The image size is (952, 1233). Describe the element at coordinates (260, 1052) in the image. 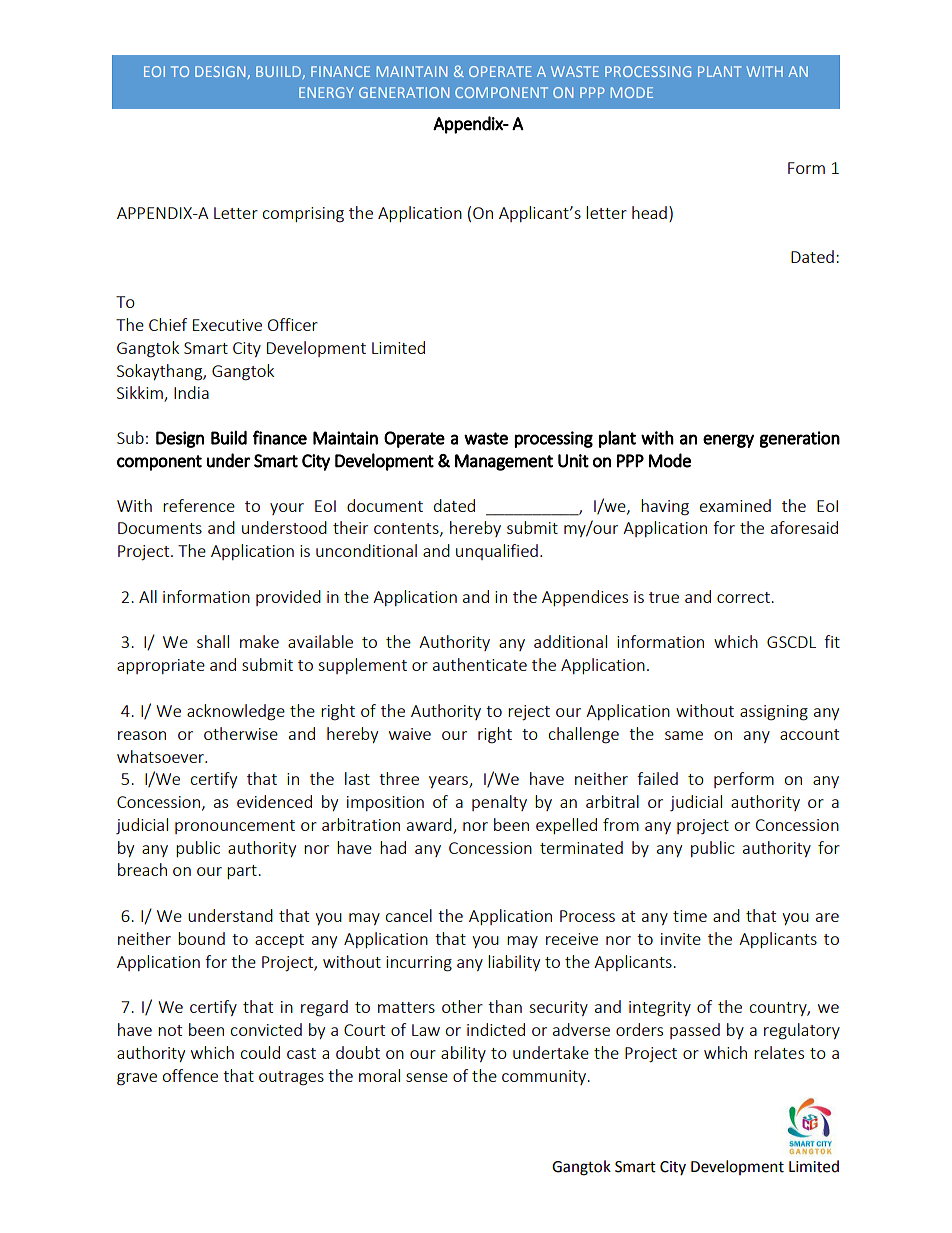

I see `could` at that location.
